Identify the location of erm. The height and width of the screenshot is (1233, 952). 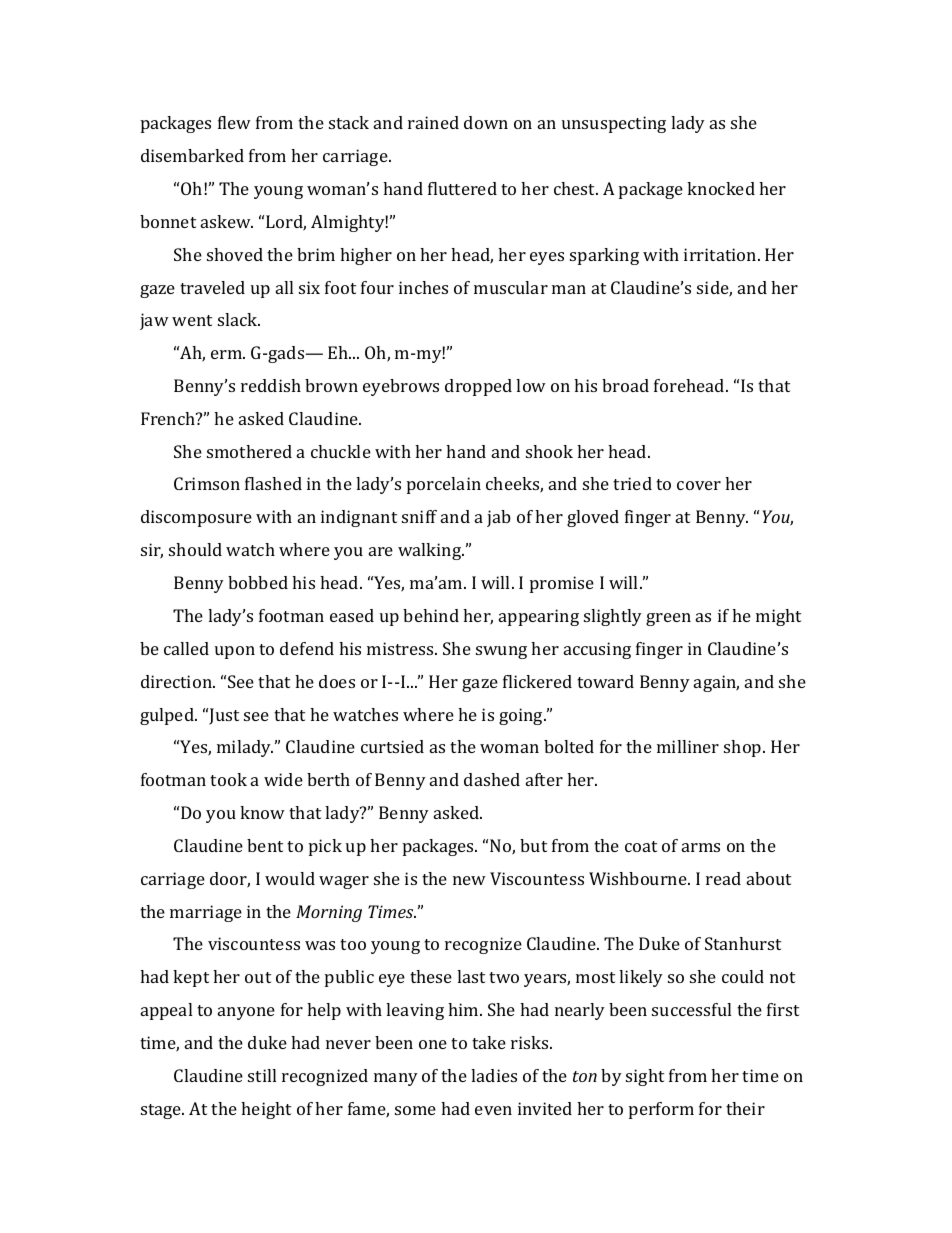
(228, 354).
